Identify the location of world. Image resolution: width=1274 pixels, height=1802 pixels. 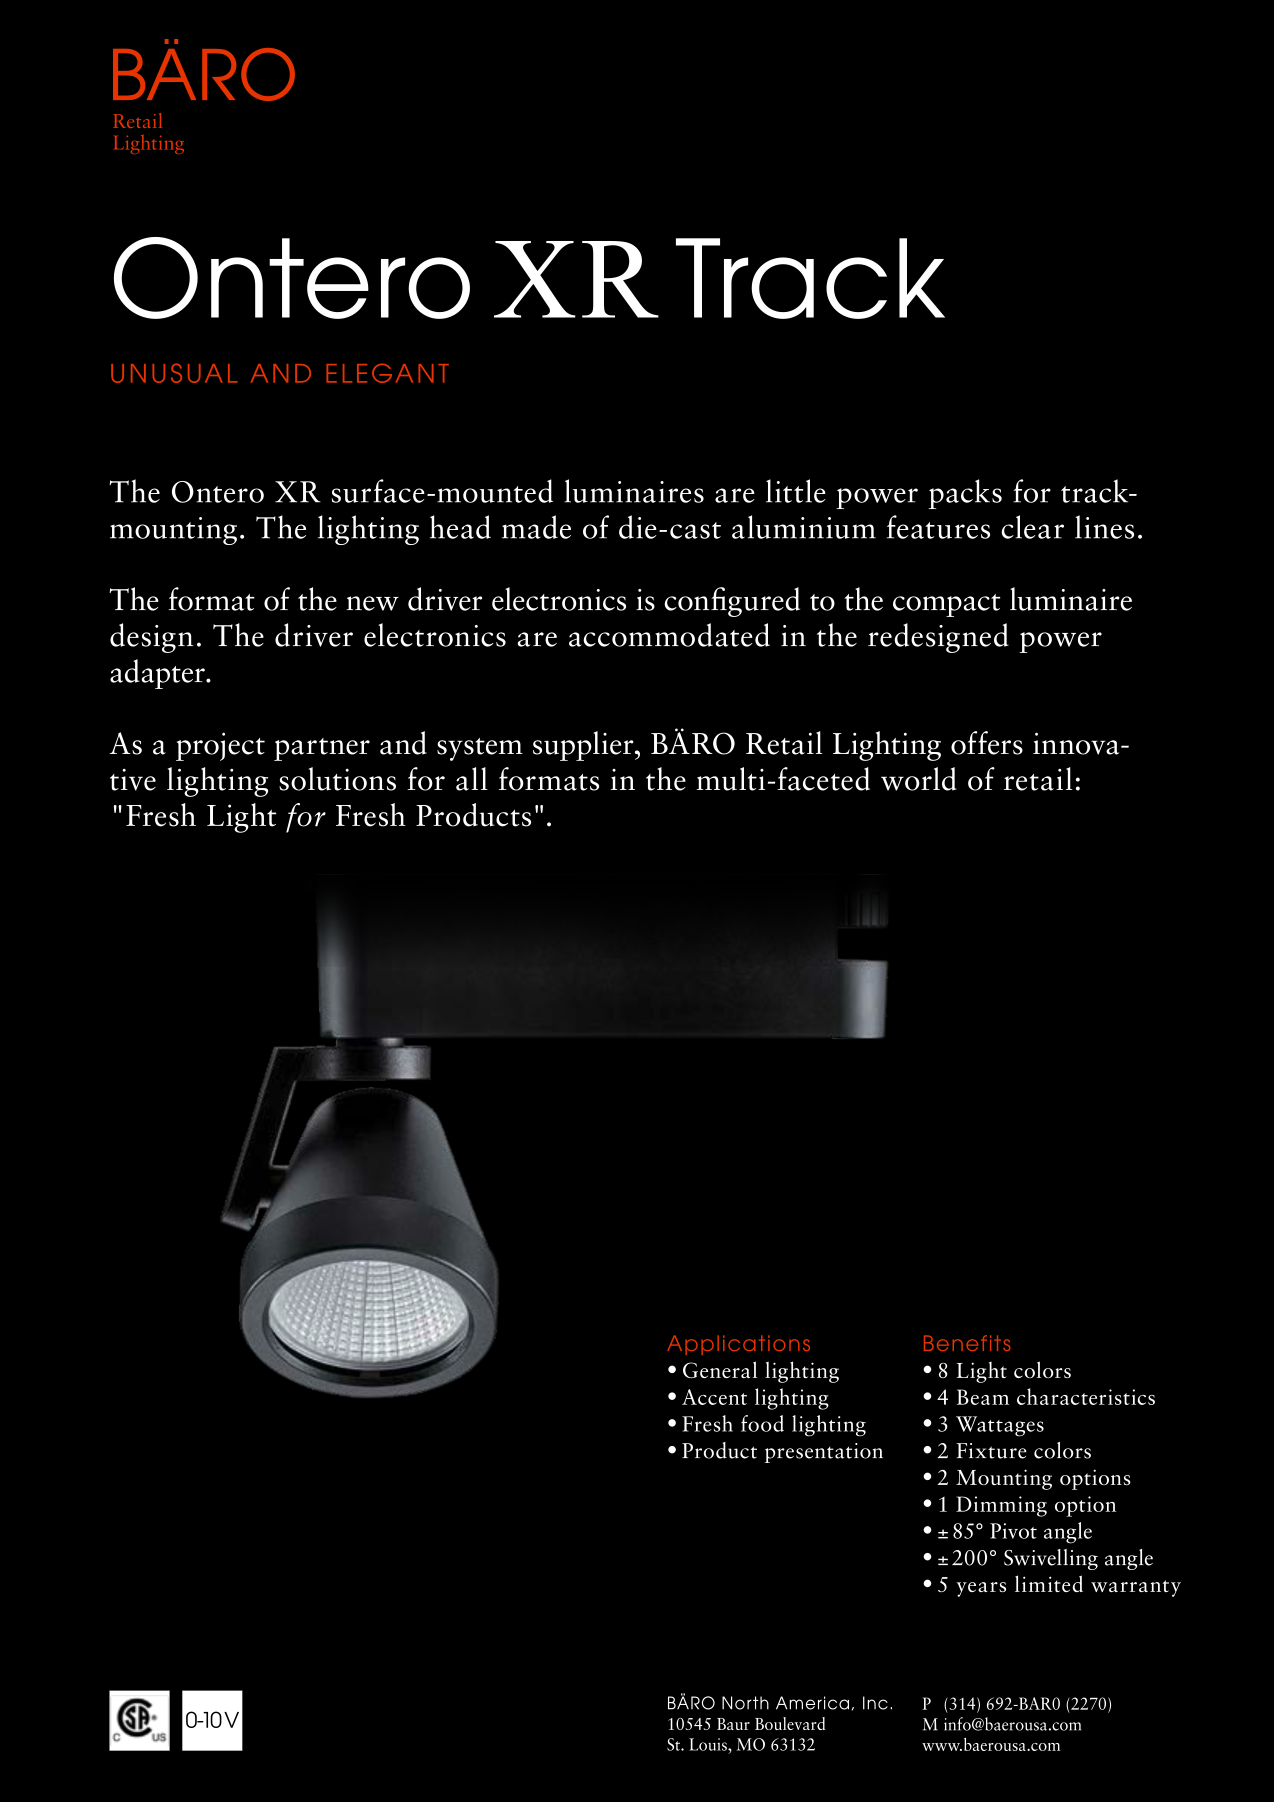
(919, 779).
